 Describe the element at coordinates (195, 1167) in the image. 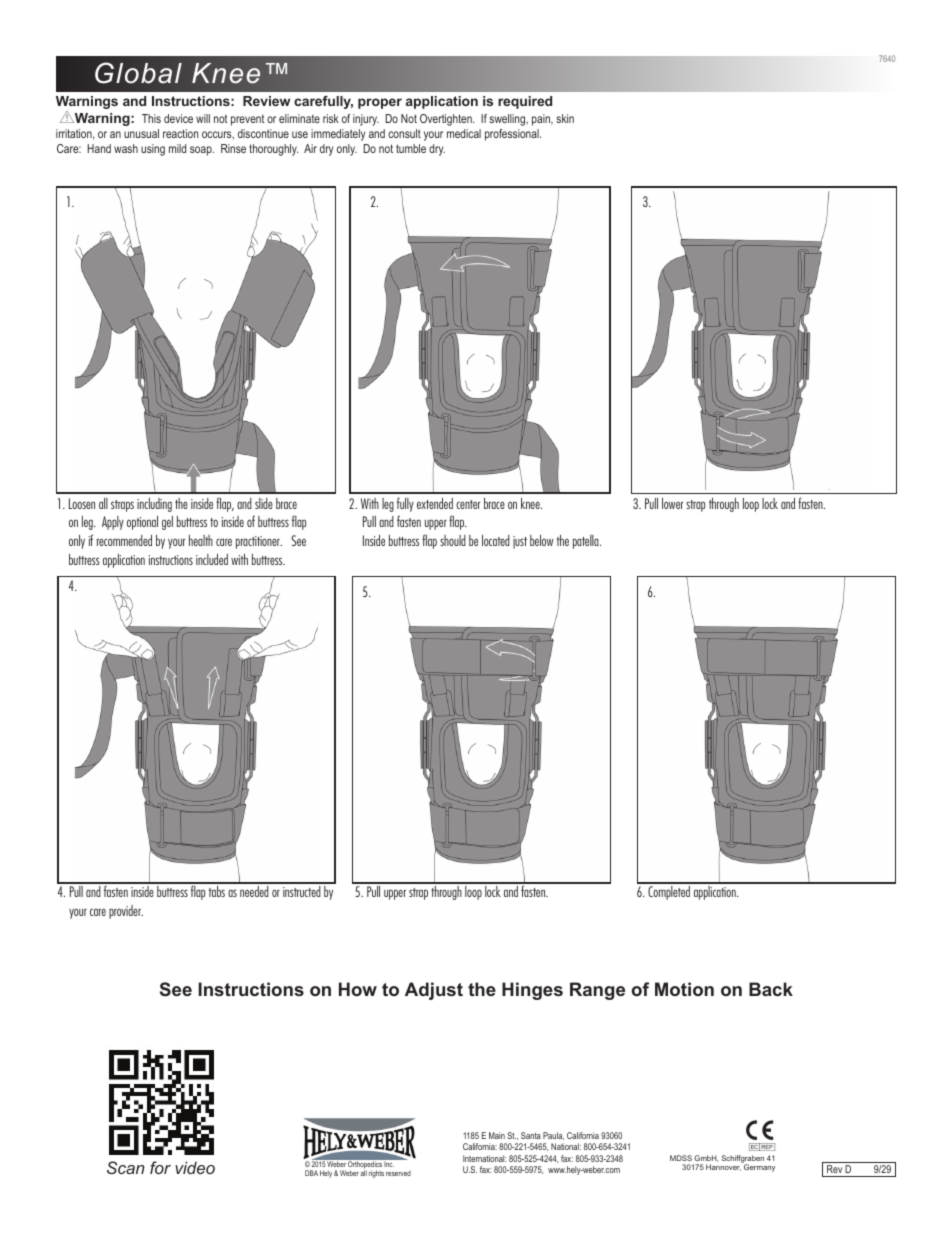

I see `video` at that location.
